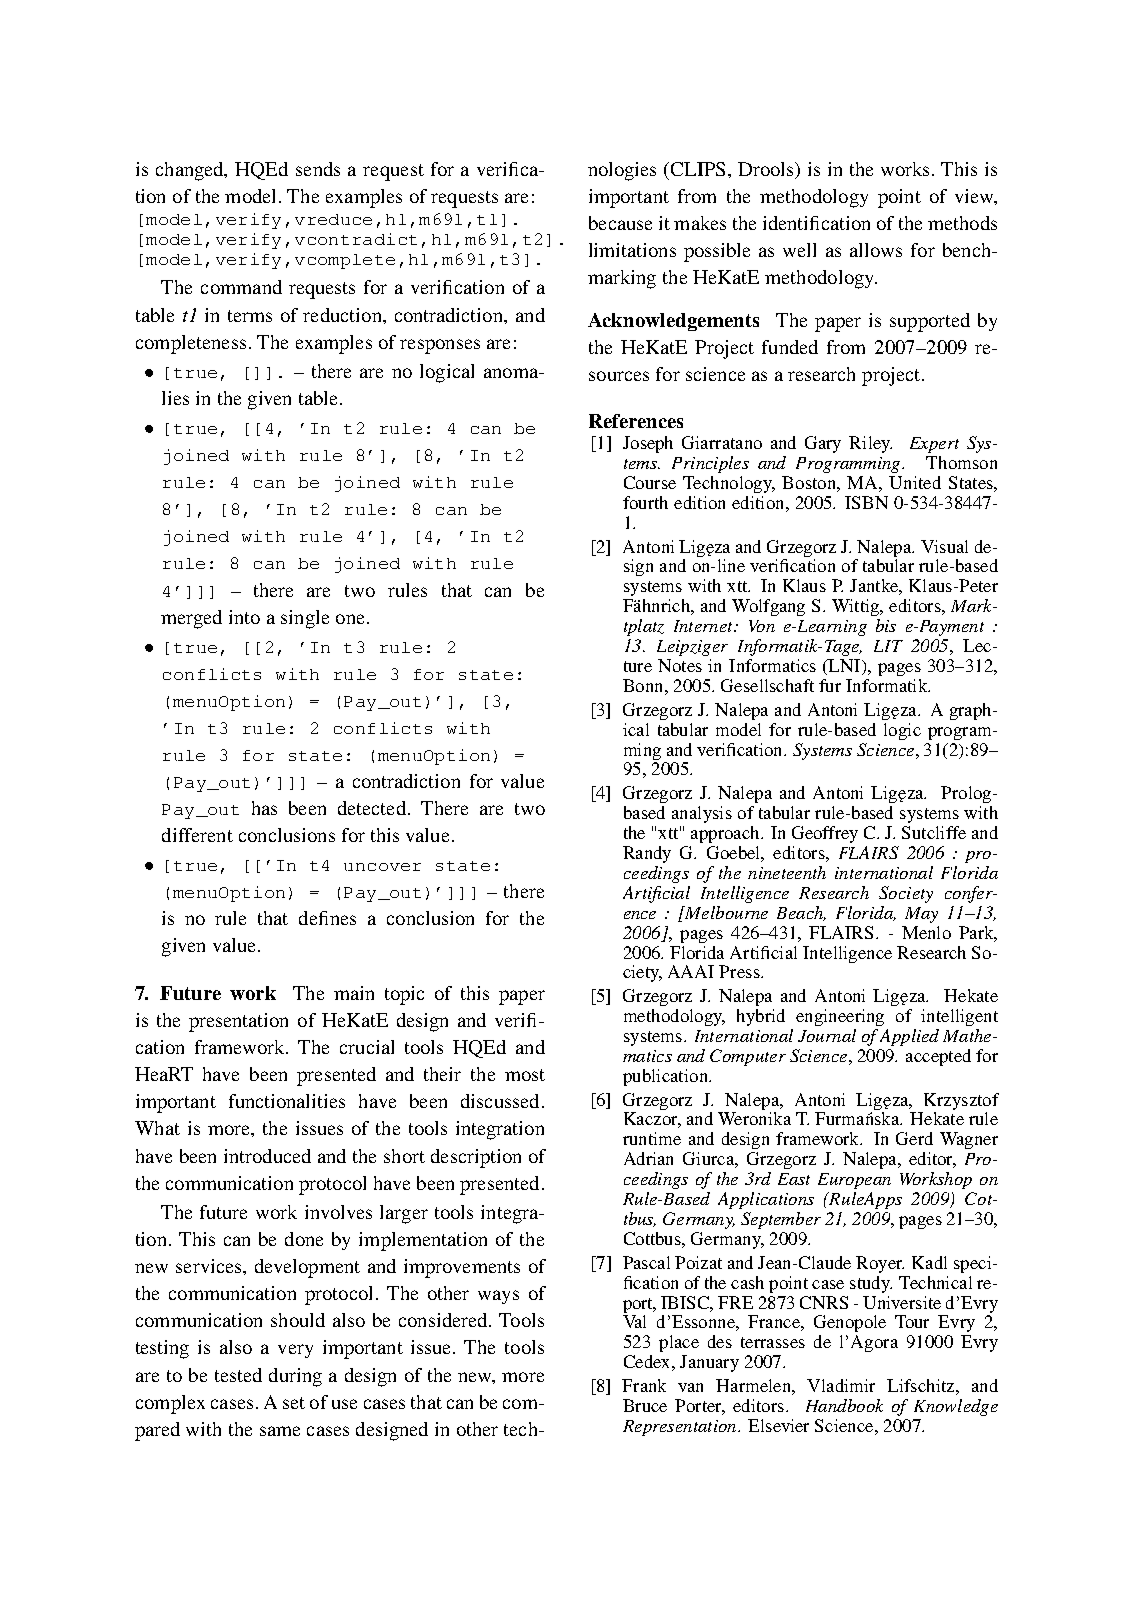 The width and height of the screenshot is (1133, 1603). Describe the element at coordinates (876, 250) in the screenshot. I see `allows` at that location.
